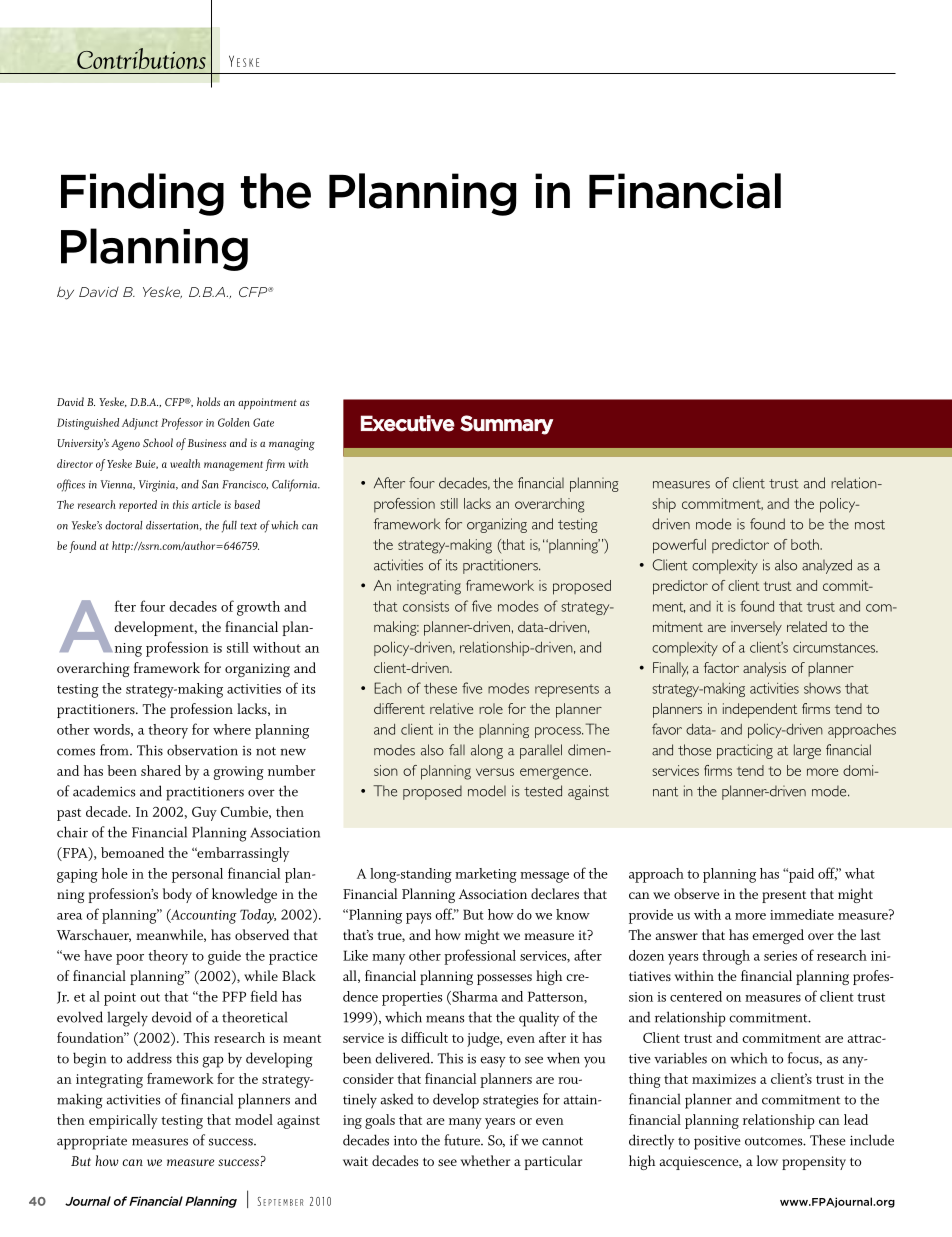 Image resolution: width=952 pixels, height=1237 pixels. I want to click on managing, so click(292, 445).
